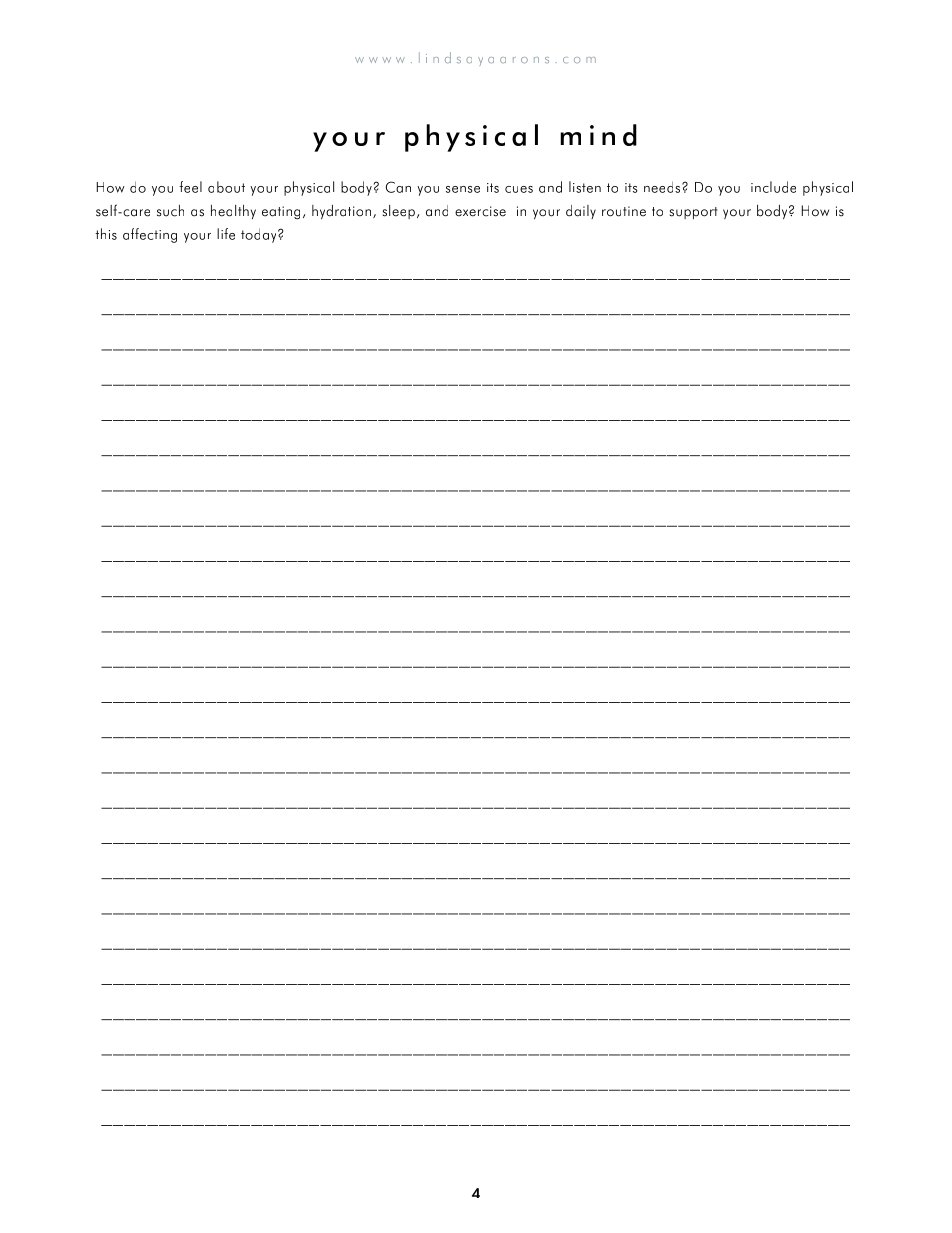 This screenshot has height=1233, width=952. Describe the element at coordinates (150, 235) in the screenshot. I see `affecting` at that location.
